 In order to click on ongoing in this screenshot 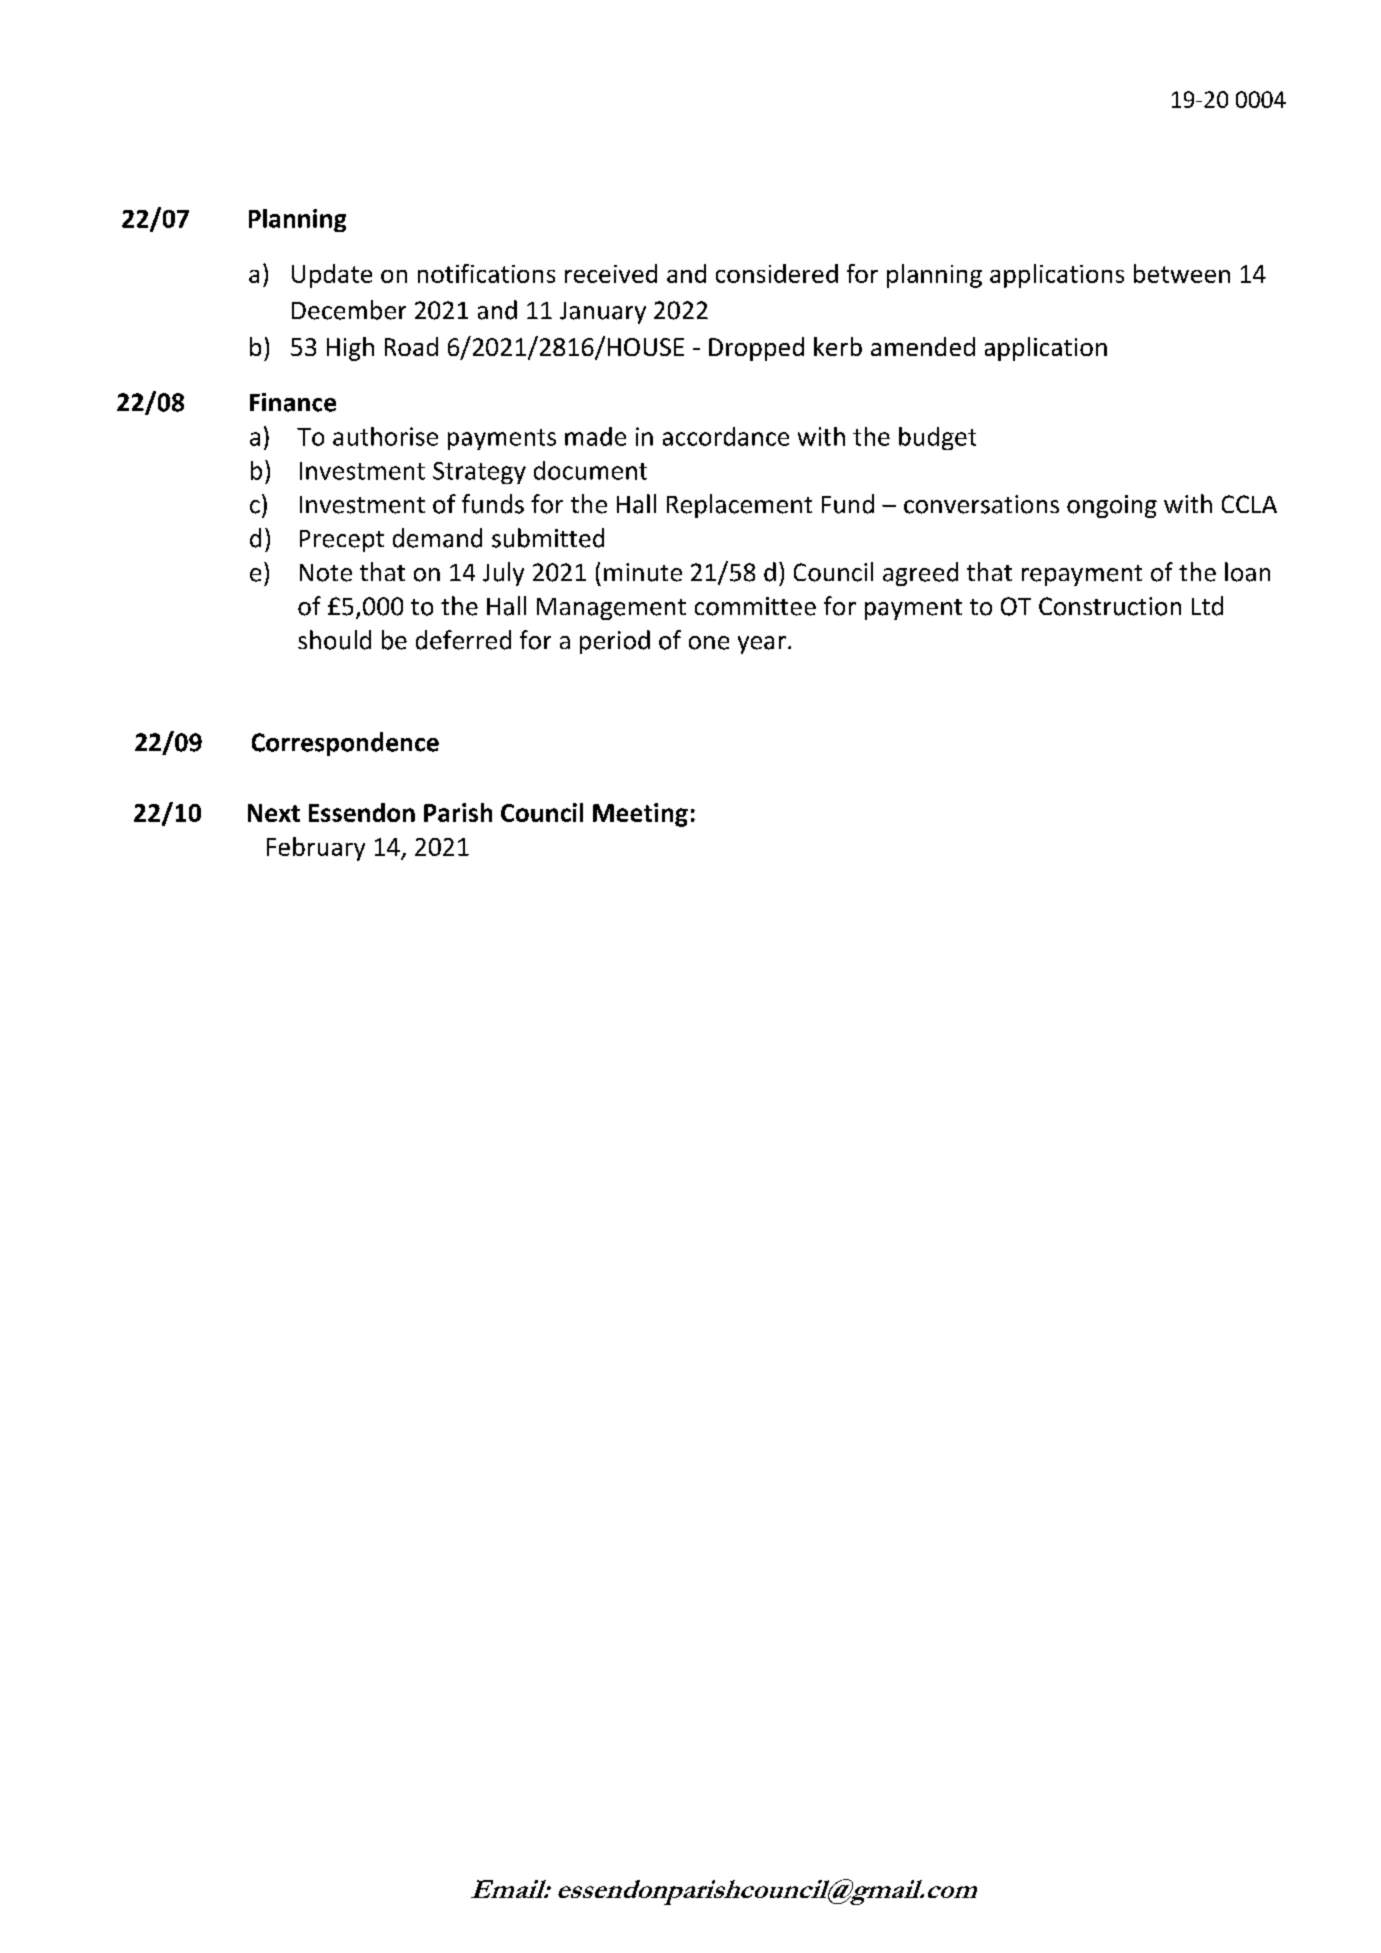, I will do `click(1112, 506)`.
